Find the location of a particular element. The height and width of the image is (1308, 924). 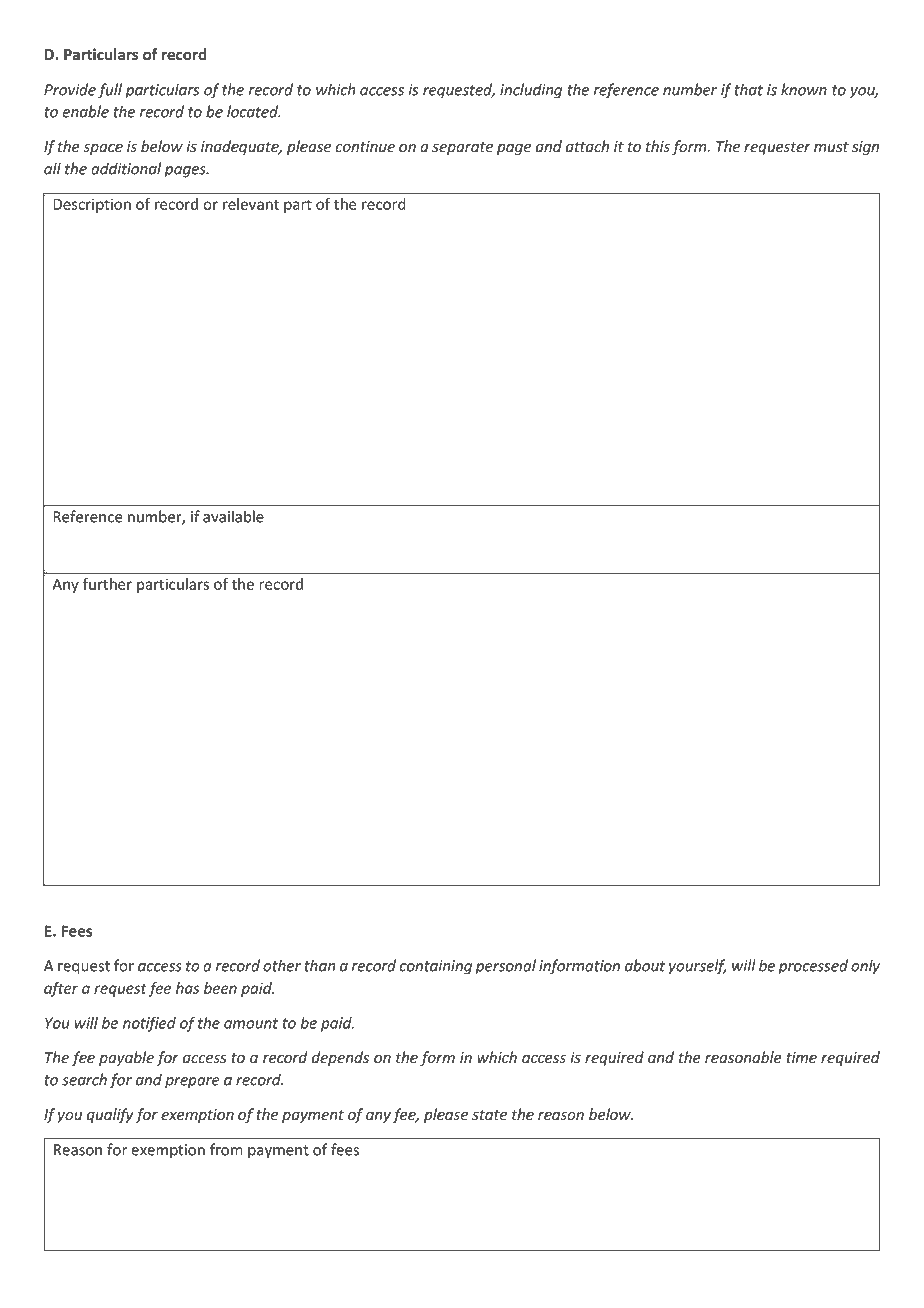

processed is located at coordinates (813, 967).
